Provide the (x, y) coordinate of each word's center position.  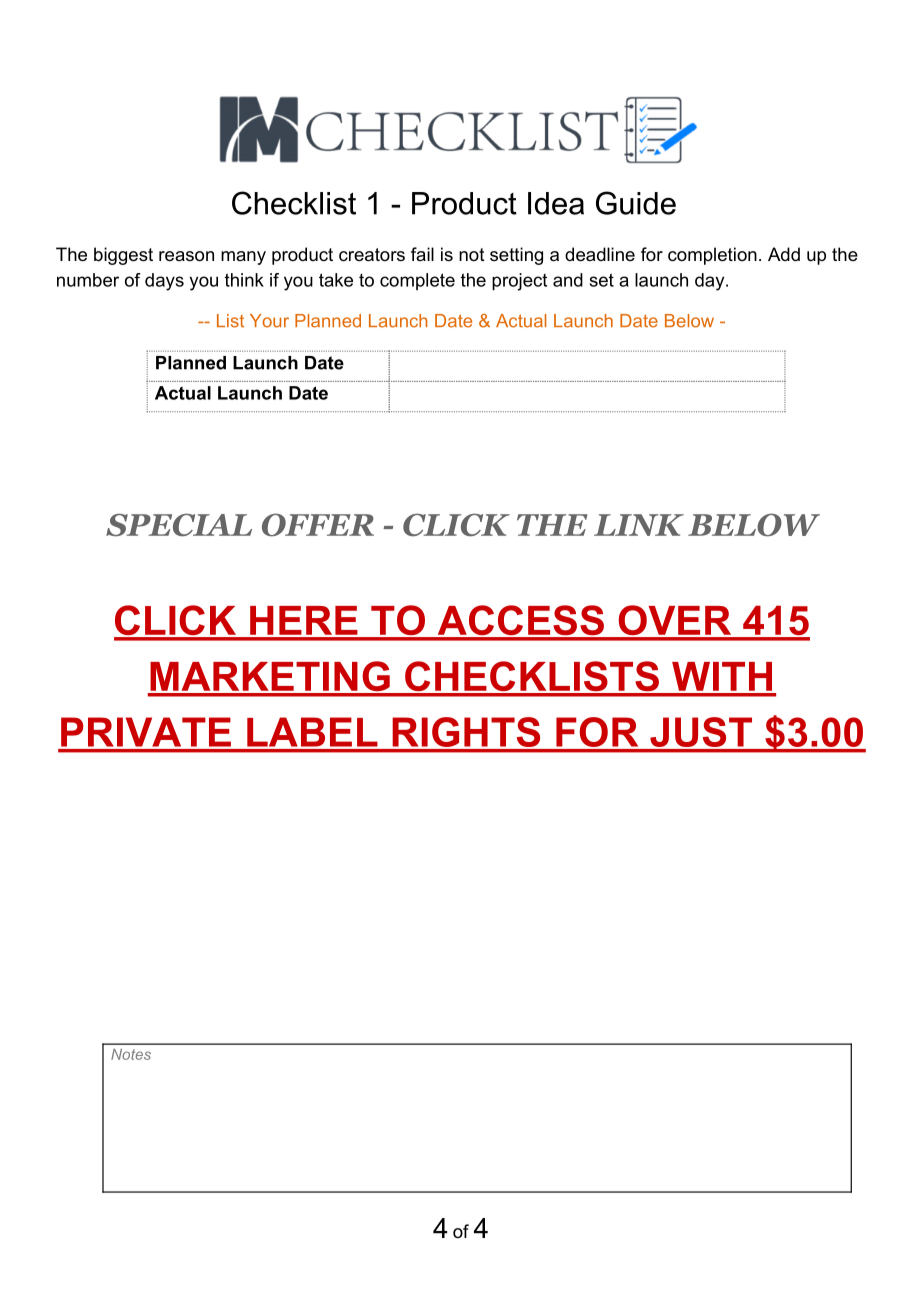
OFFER (318, 525)
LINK (639, 525)
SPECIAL (179, 524)
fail (422, 254)
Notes (131, 1054)
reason (186, 256)
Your (269, 321)
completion (712, 256)
